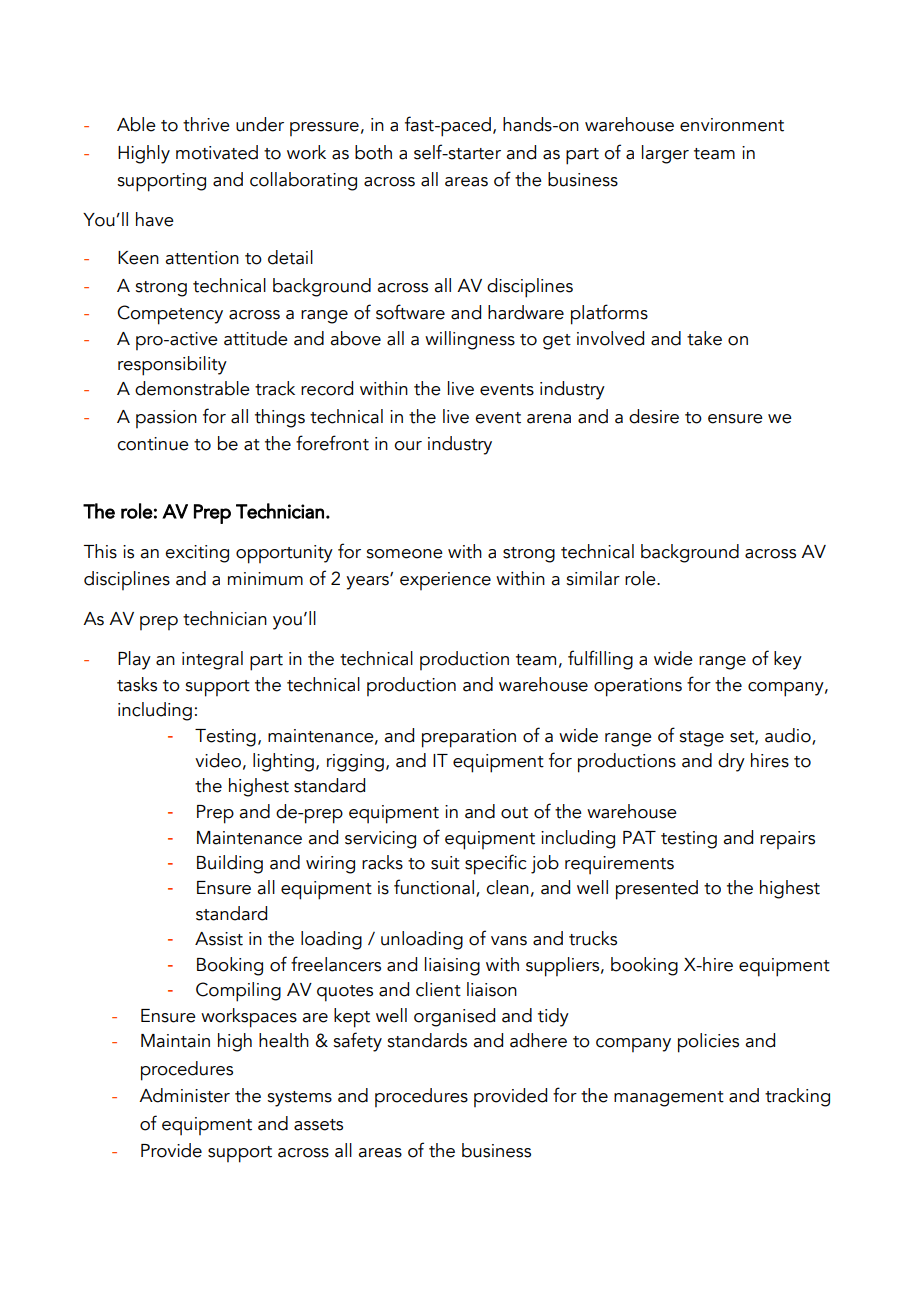 Image resolution: width=924 pixels, height=1308 pixels. Describe the element at coordinates (212, 660) in the screenshot. I see `integral` at that location.
